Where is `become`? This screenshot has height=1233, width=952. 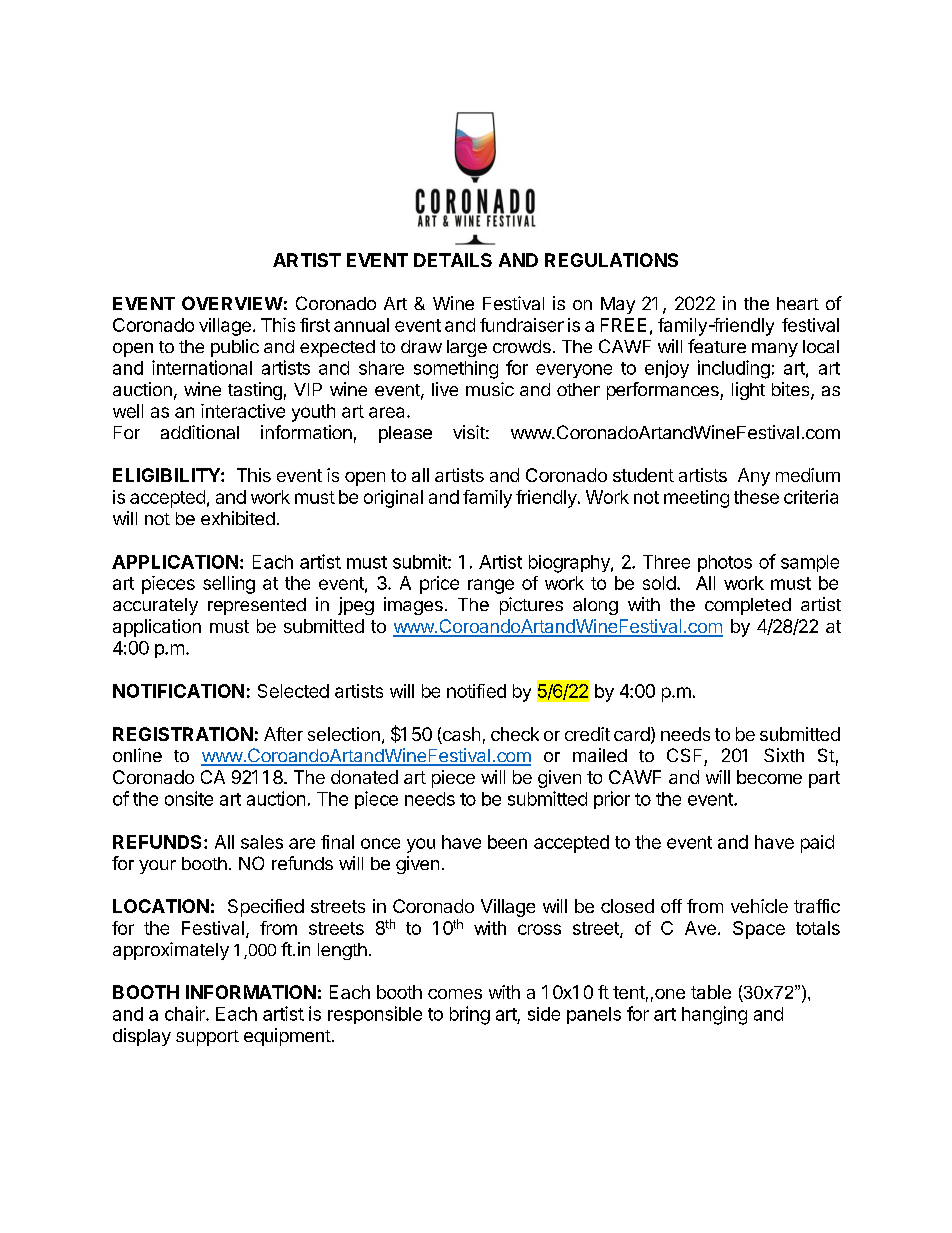
become is located at coordinates (769, 777).
